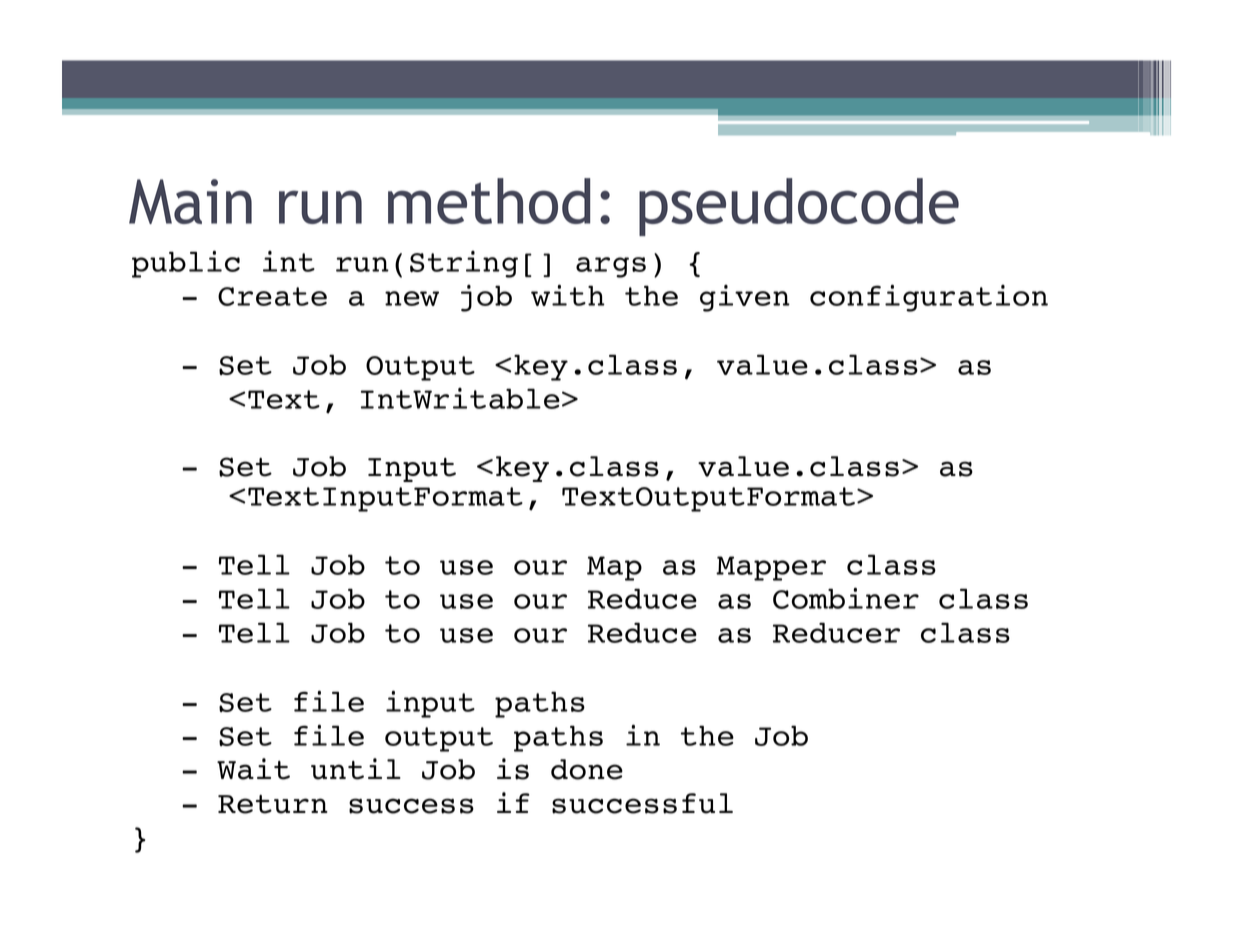 The image size is (1233, 952). Describe the element at coordinates (273, 804) in the image. I see `Return` at that location.
